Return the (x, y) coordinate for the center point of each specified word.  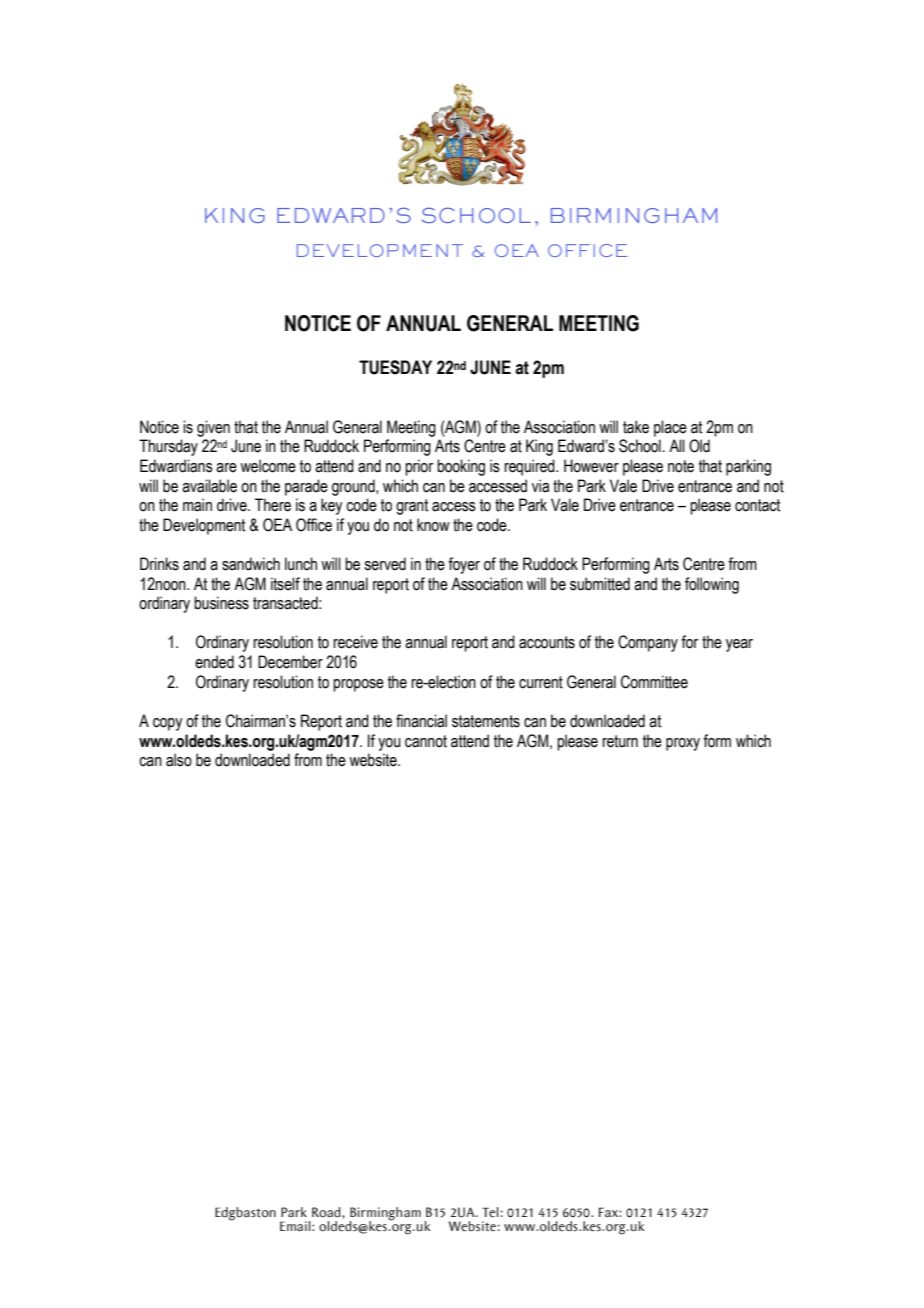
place (670, 428)
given (213, 428)
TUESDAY (395, 367)
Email (296, 1226)
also (179, 760)
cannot (426, 741)
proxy (683, 744)
